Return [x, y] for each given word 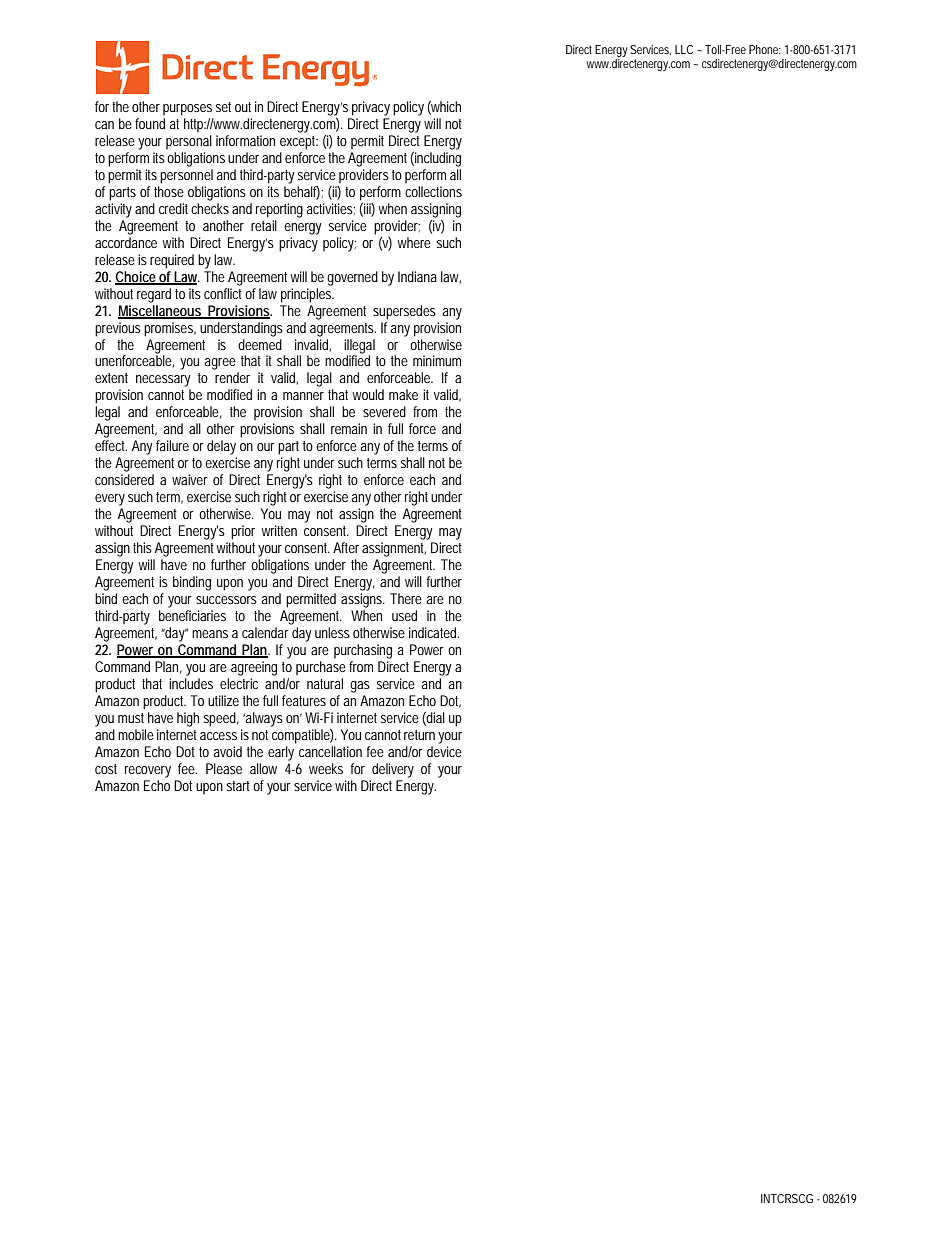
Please [224, 768]
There [406, 598]
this [142, 547]
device [444, 751]
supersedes [404, 312]
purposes [187, 110]
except [299, 143]
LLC [684, 49]
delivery [393, 770]
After [346, 547]
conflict [225, 292]
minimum [437, 360]
